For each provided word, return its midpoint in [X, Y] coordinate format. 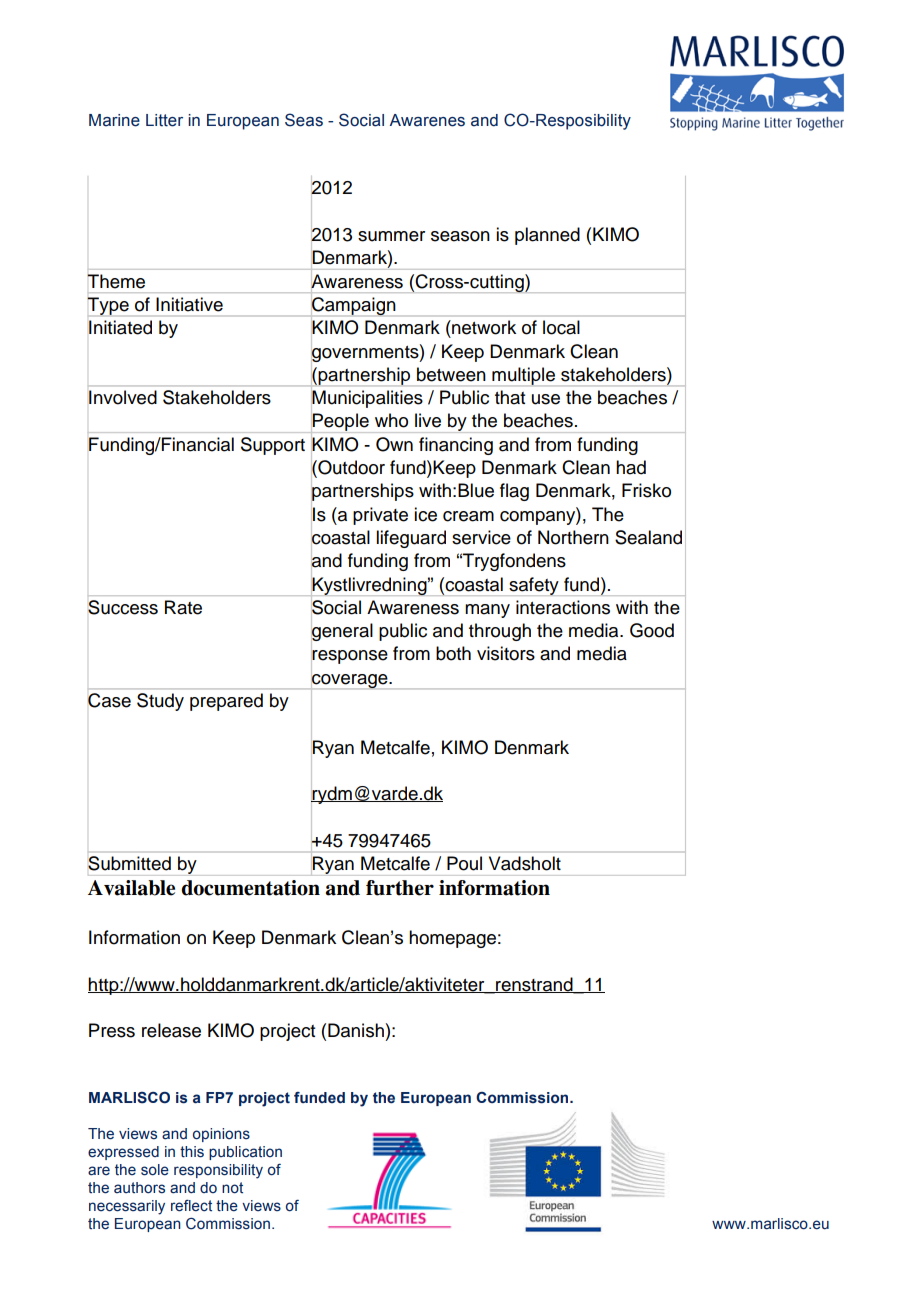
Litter [164, 120]
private [380, 516]
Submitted [129, 863]
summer [391, 236]
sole [155, 1170]
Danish [356, 1030]
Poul [464, 863]
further [400, 888]
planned [547, 236]
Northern [573, 537]
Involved [123, 397]
